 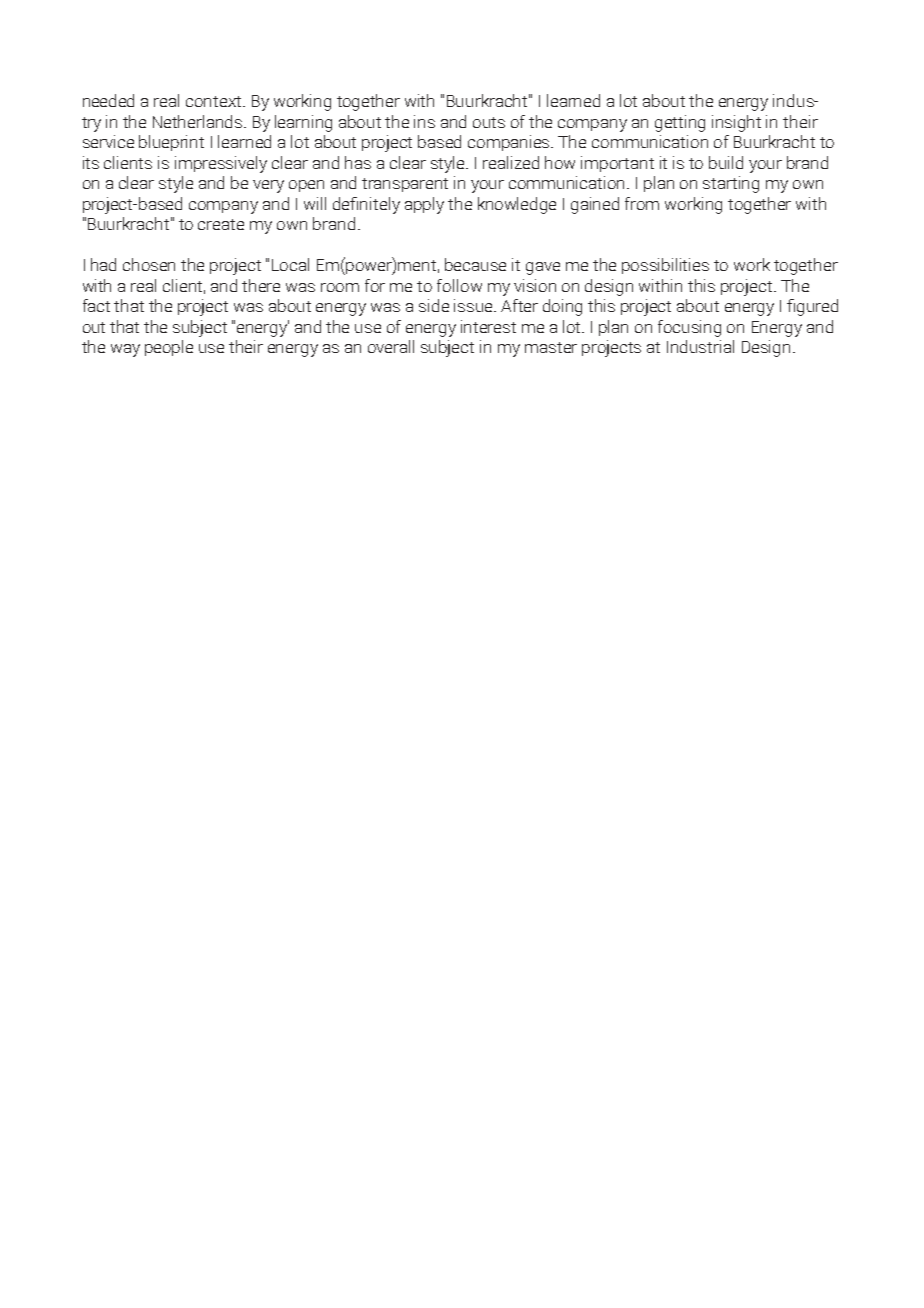 What do you see at coordinates (642, 203) in the screenshot?
I see `from` at bounding box center [642, 203].
